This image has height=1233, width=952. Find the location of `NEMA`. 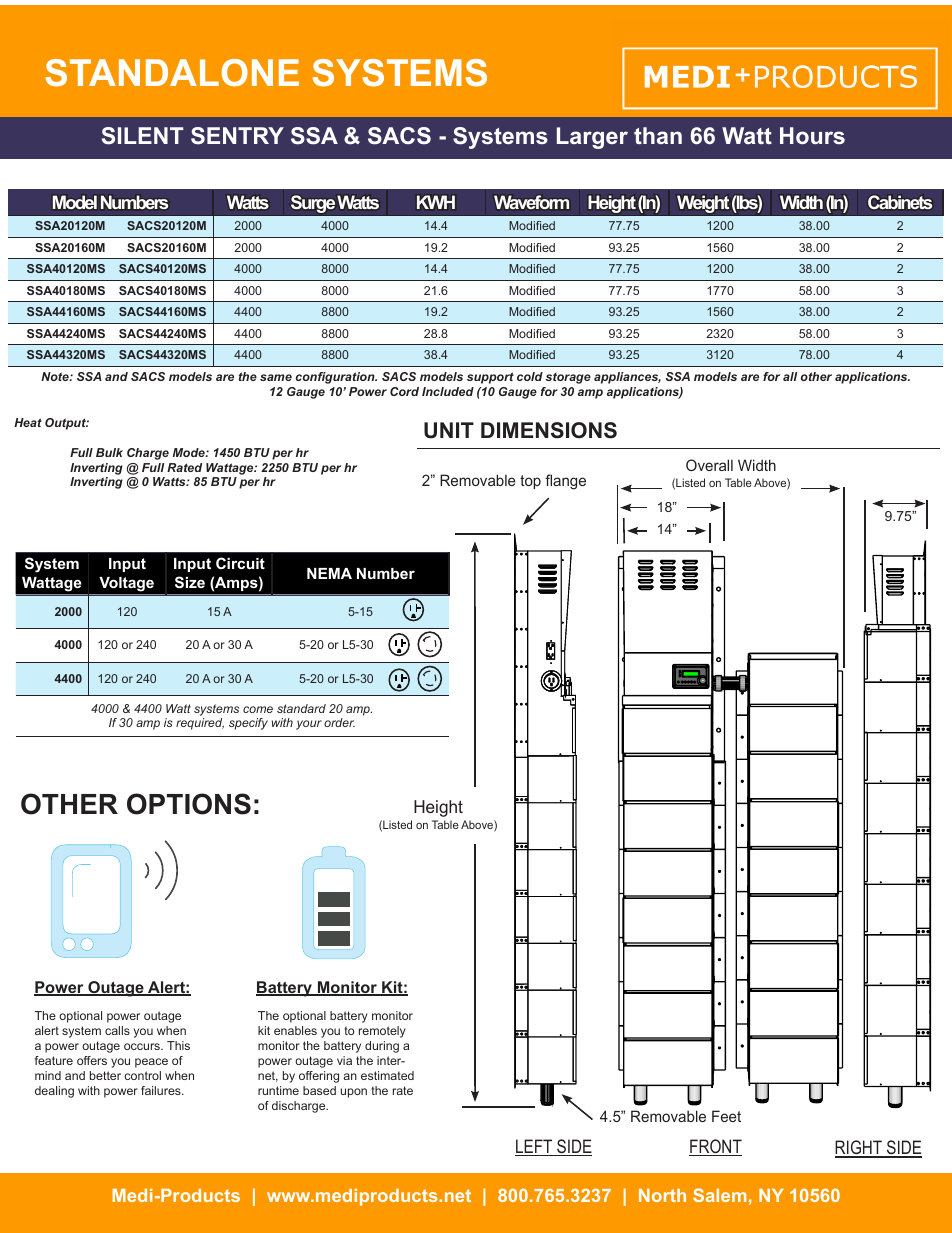

NEMA is located at coordinates (329, 573).
